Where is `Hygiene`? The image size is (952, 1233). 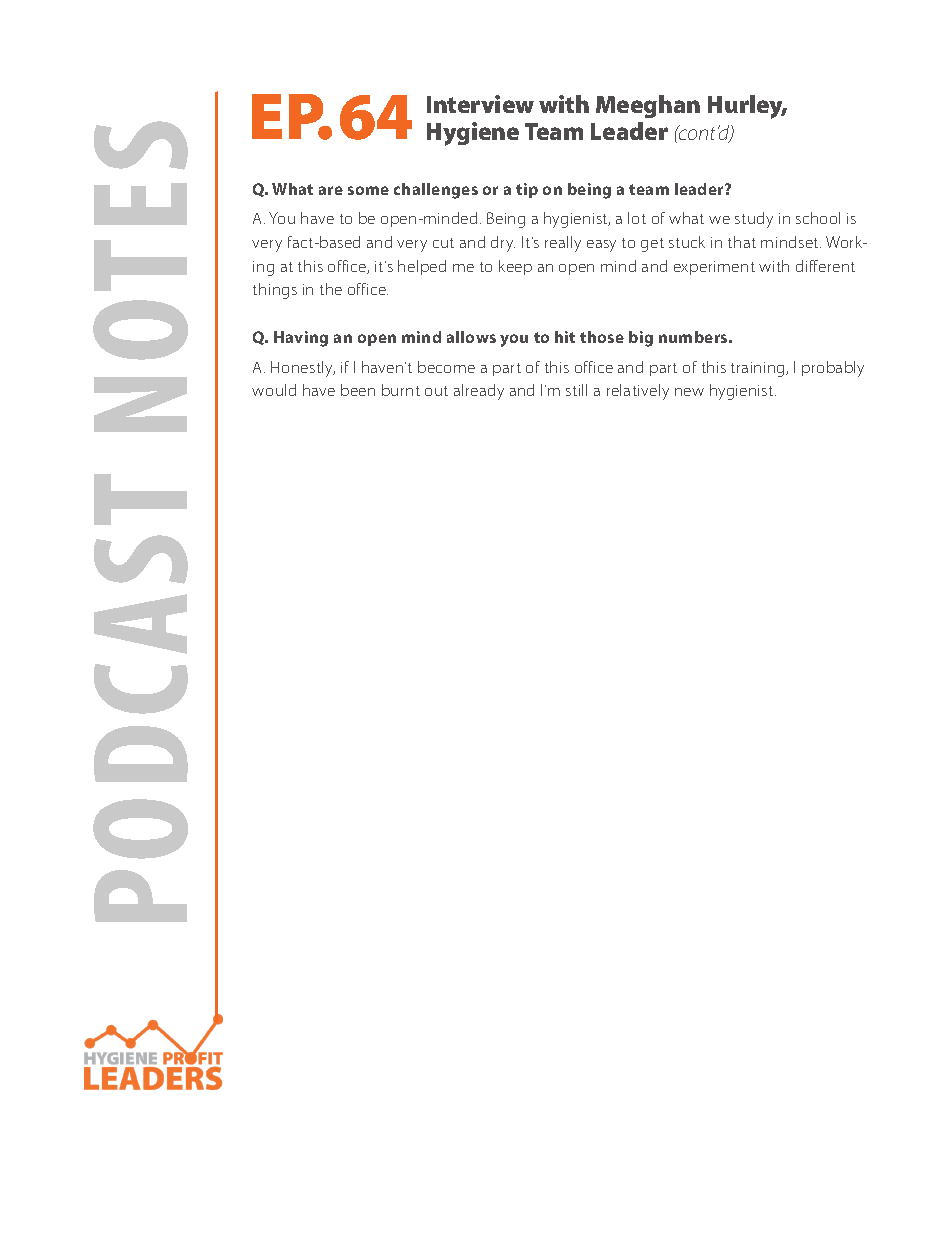
Hygiene is located at coordinates (473, 134).
